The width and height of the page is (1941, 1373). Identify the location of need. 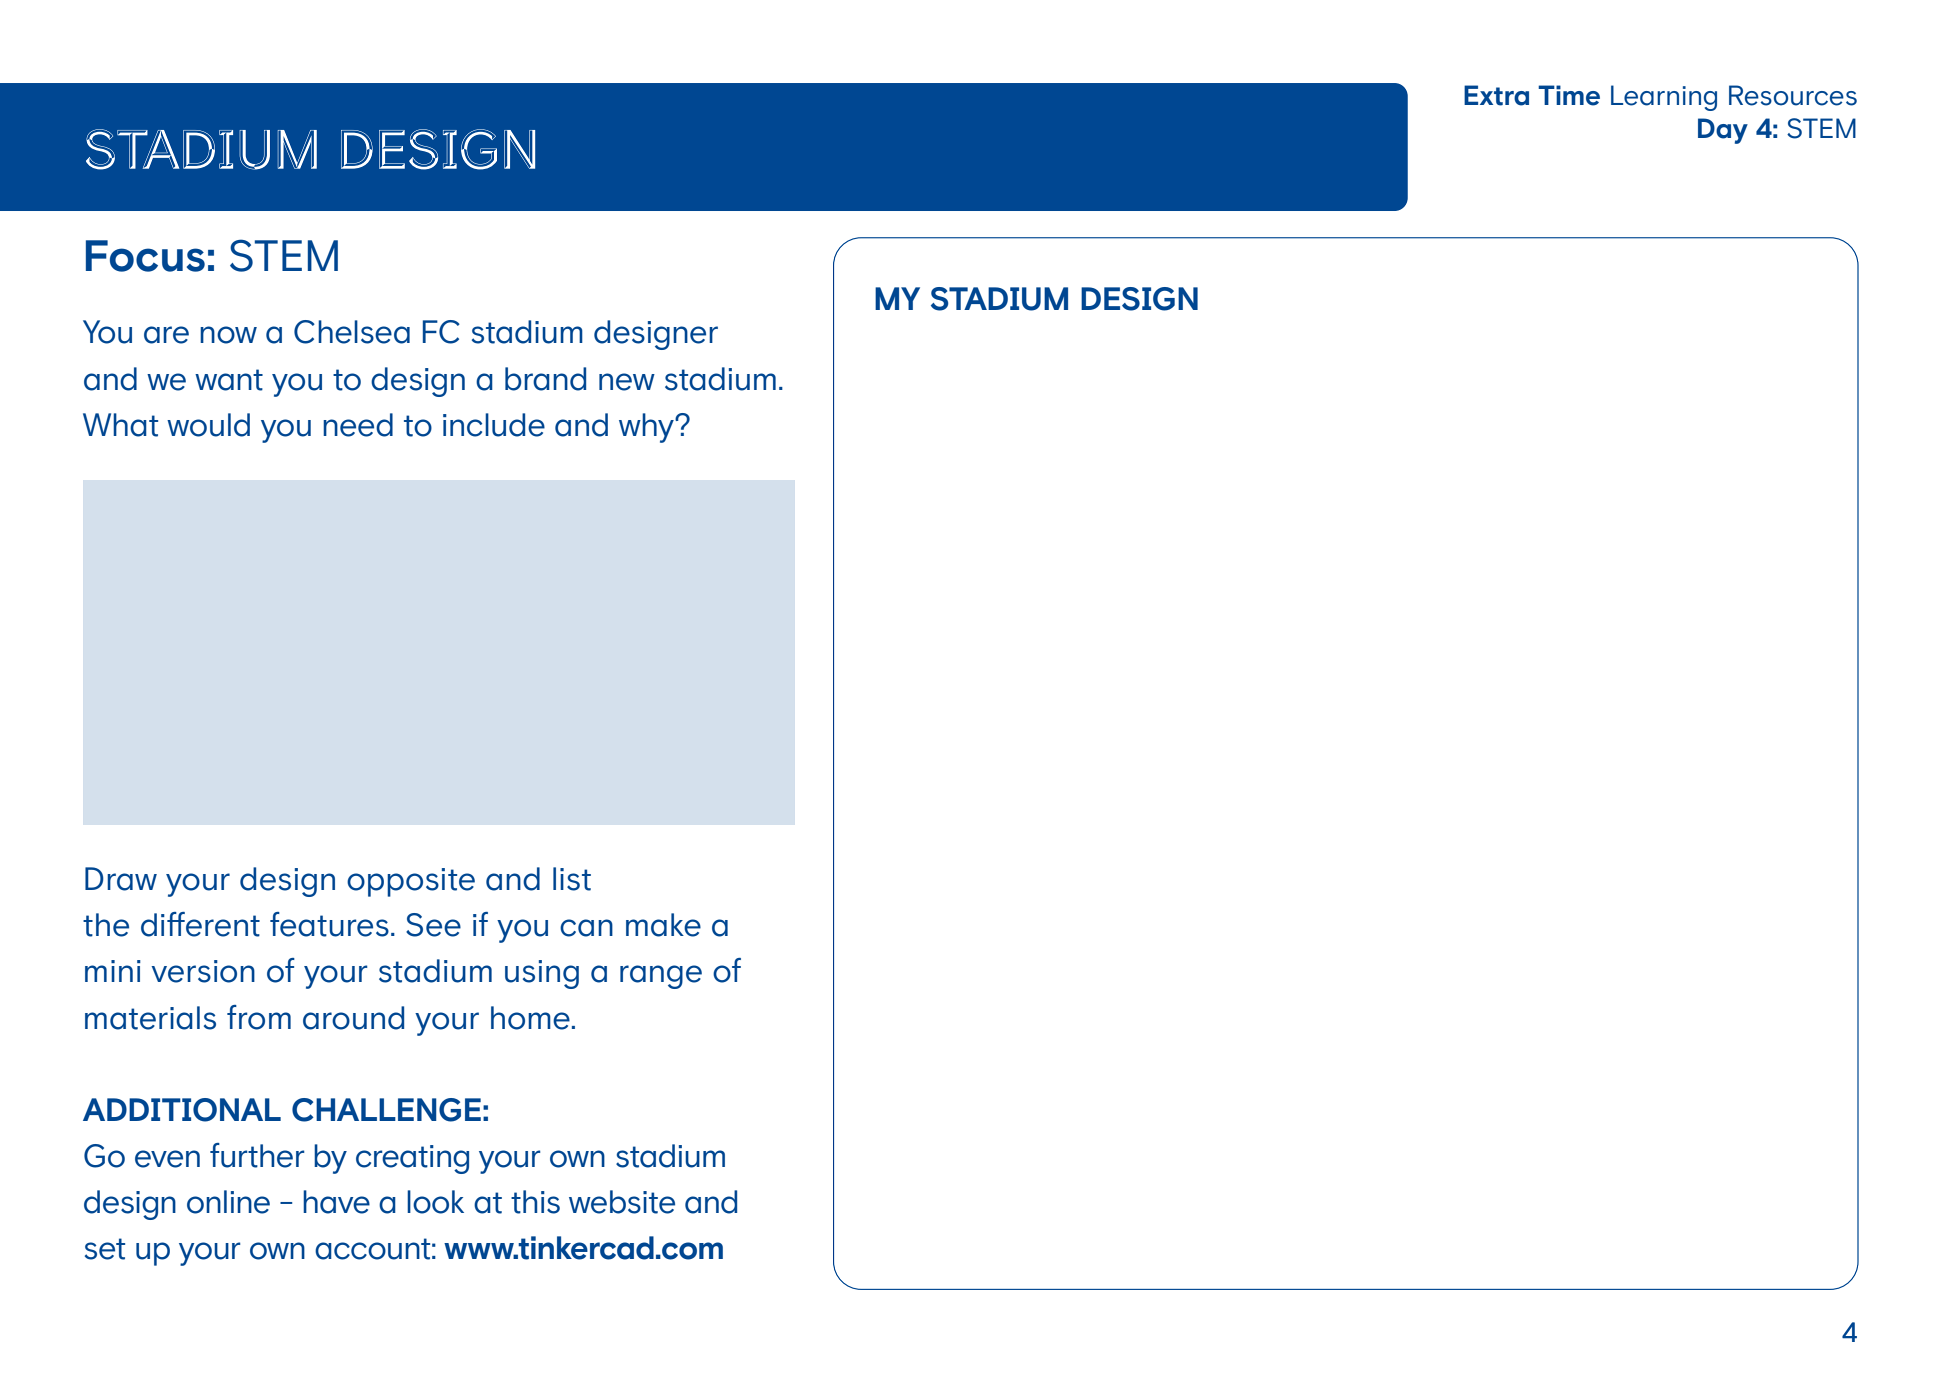
(358, 425).
